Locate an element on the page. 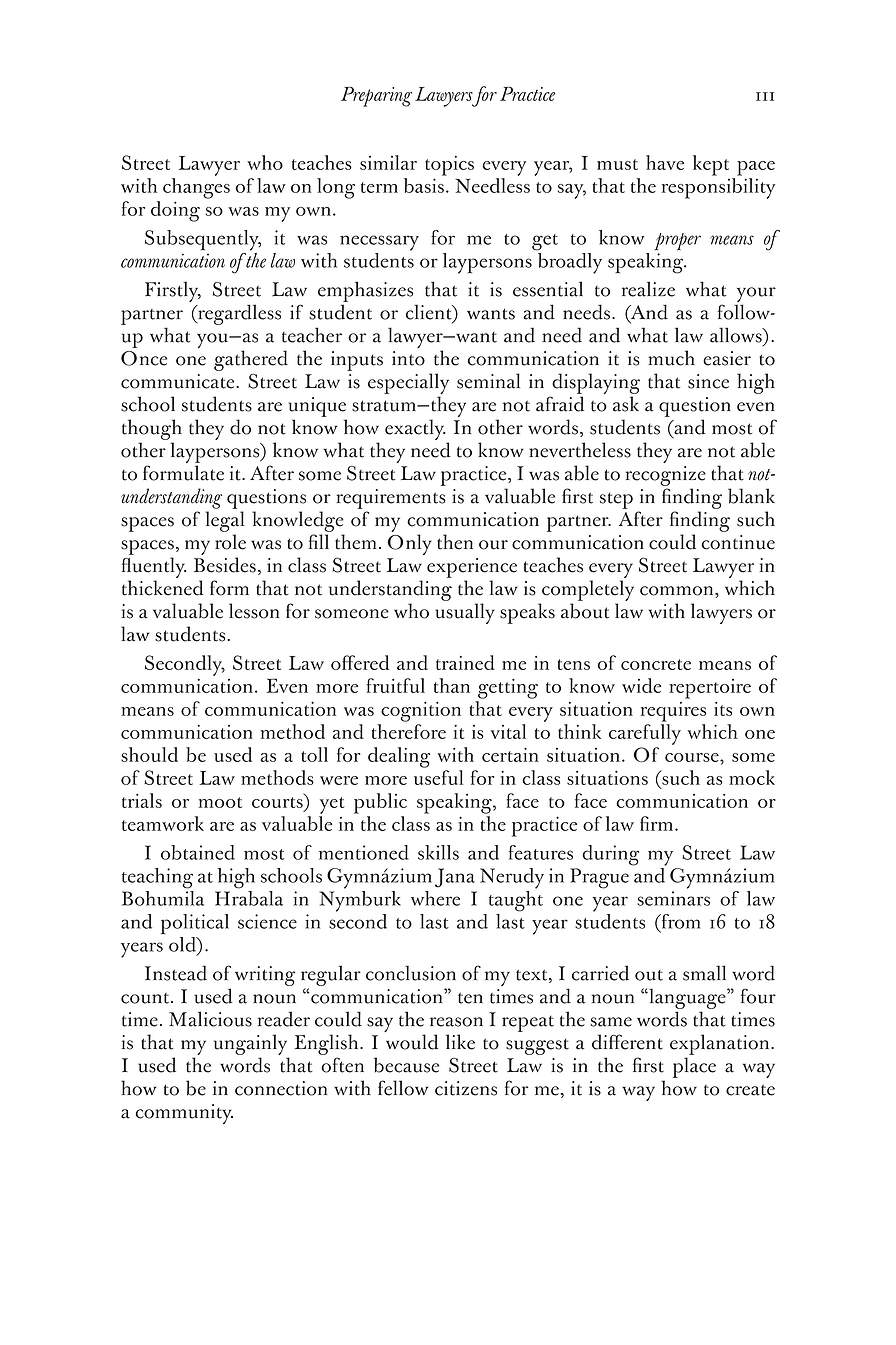 The image size is (896, 1345). much is located at coordinates (671, 358).
